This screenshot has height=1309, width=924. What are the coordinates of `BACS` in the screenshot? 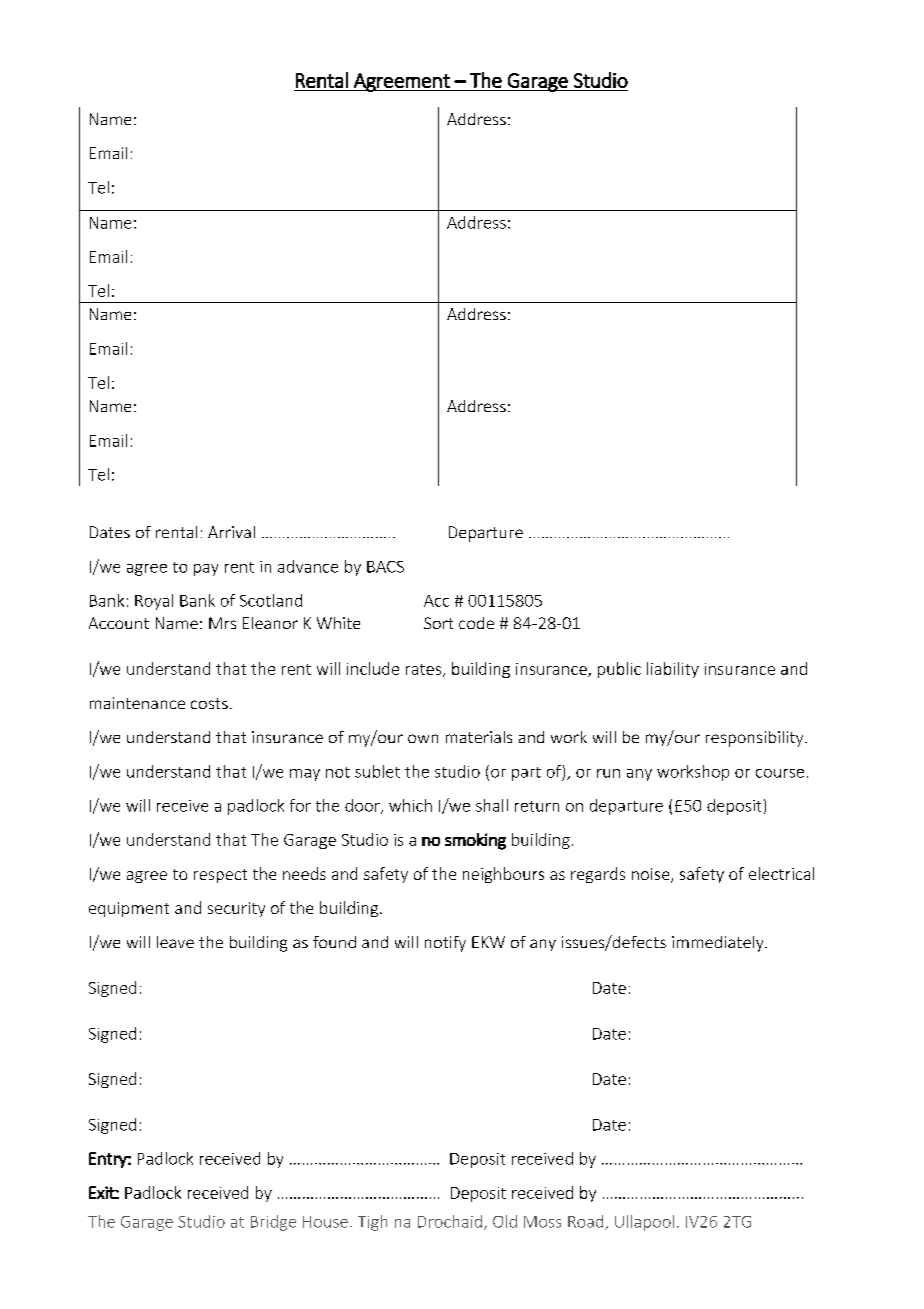 It's located at (385, 567).
